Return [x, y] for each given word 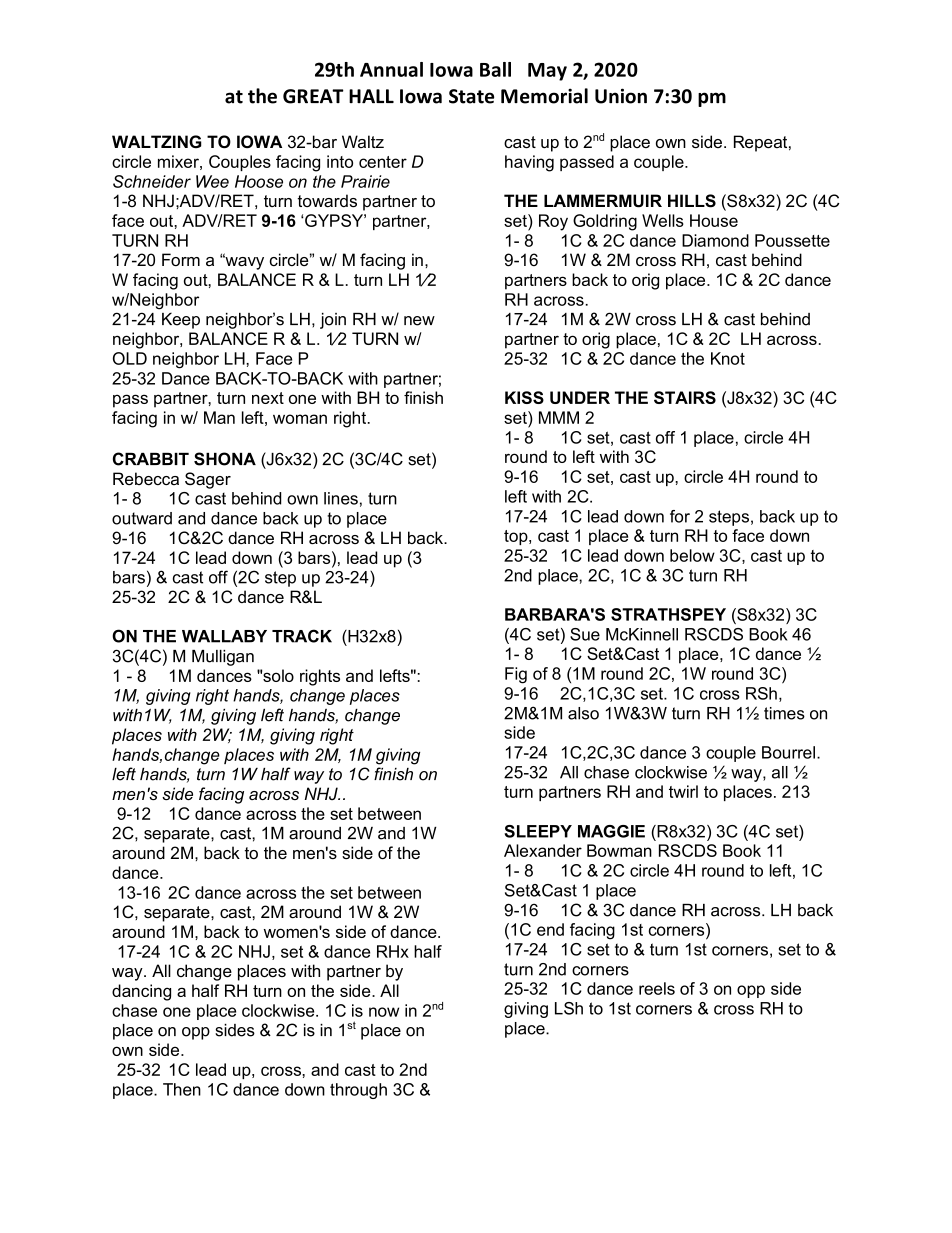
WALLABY [224, 636]
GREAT [313, 96]
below [692, 555]
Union [621, 96]
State [471, 96]
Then [182, 1089]
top [517, 537]
